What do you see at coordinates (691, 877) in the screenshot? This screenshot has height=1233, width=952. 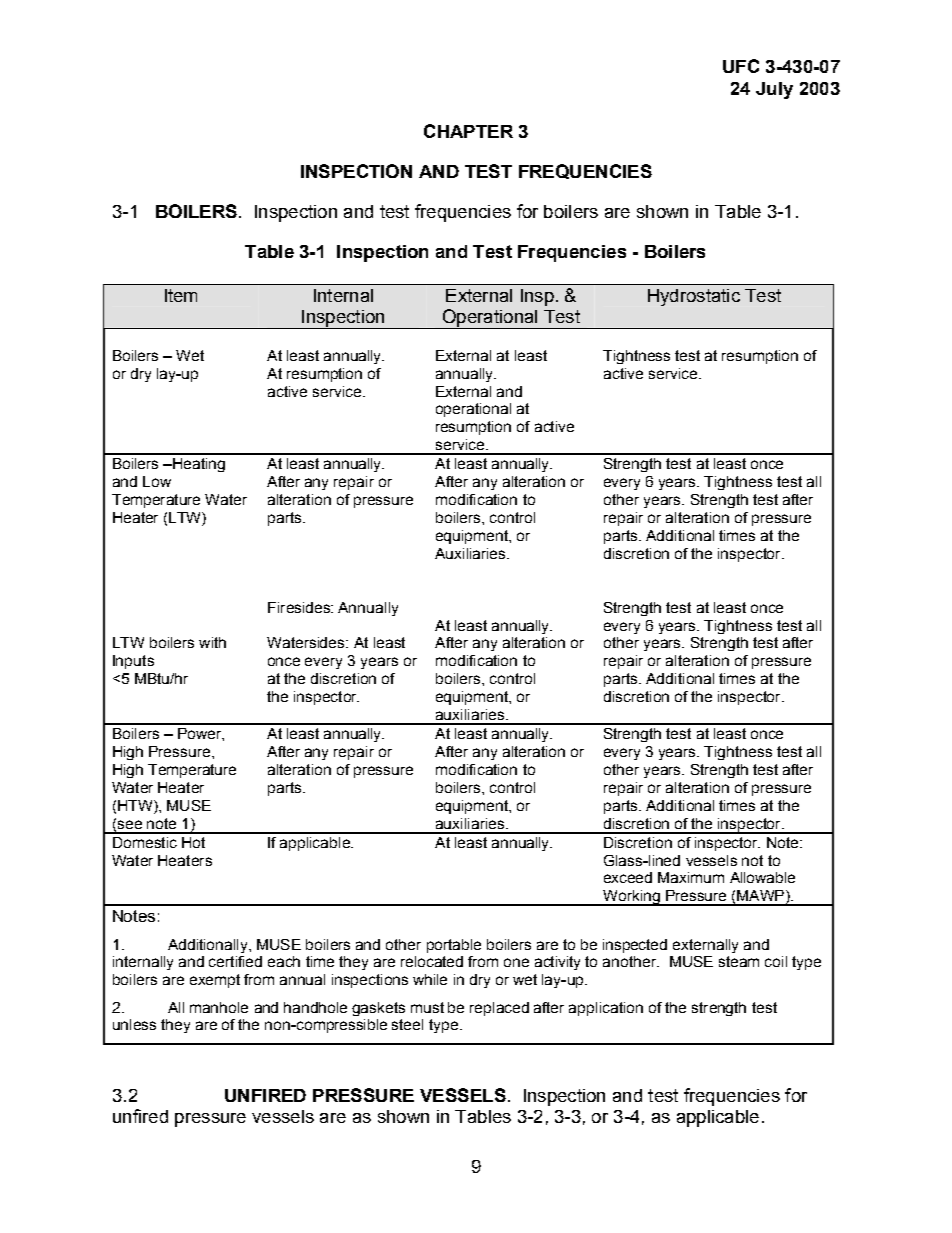 I see `Maximum` at bounding box center [691, 877].
